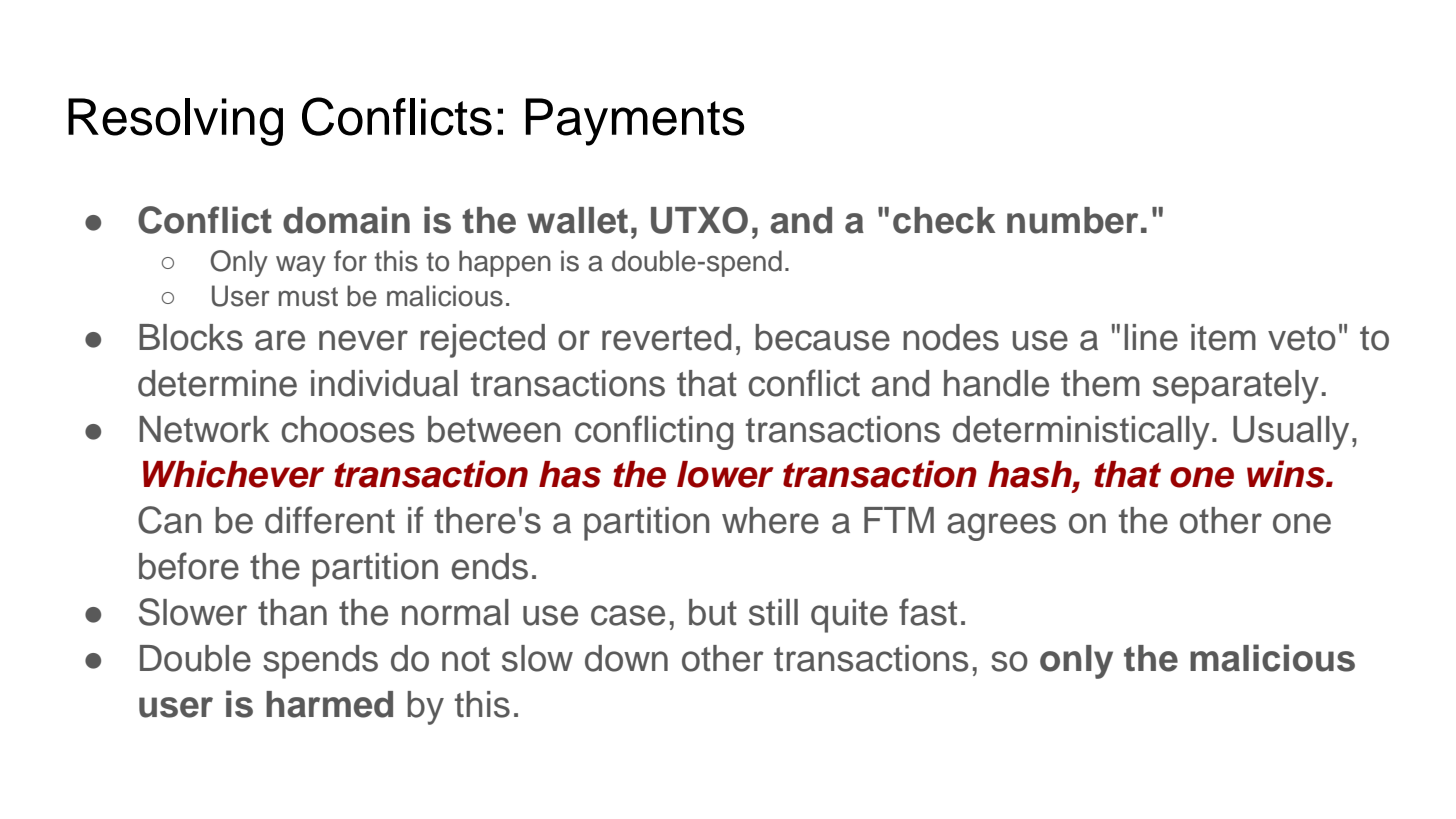 This screenshot has height=819, width=1456. What do you see at coordinates (944, 220) in the screenshot?
I see `check` at bounding box center [944, 220].
